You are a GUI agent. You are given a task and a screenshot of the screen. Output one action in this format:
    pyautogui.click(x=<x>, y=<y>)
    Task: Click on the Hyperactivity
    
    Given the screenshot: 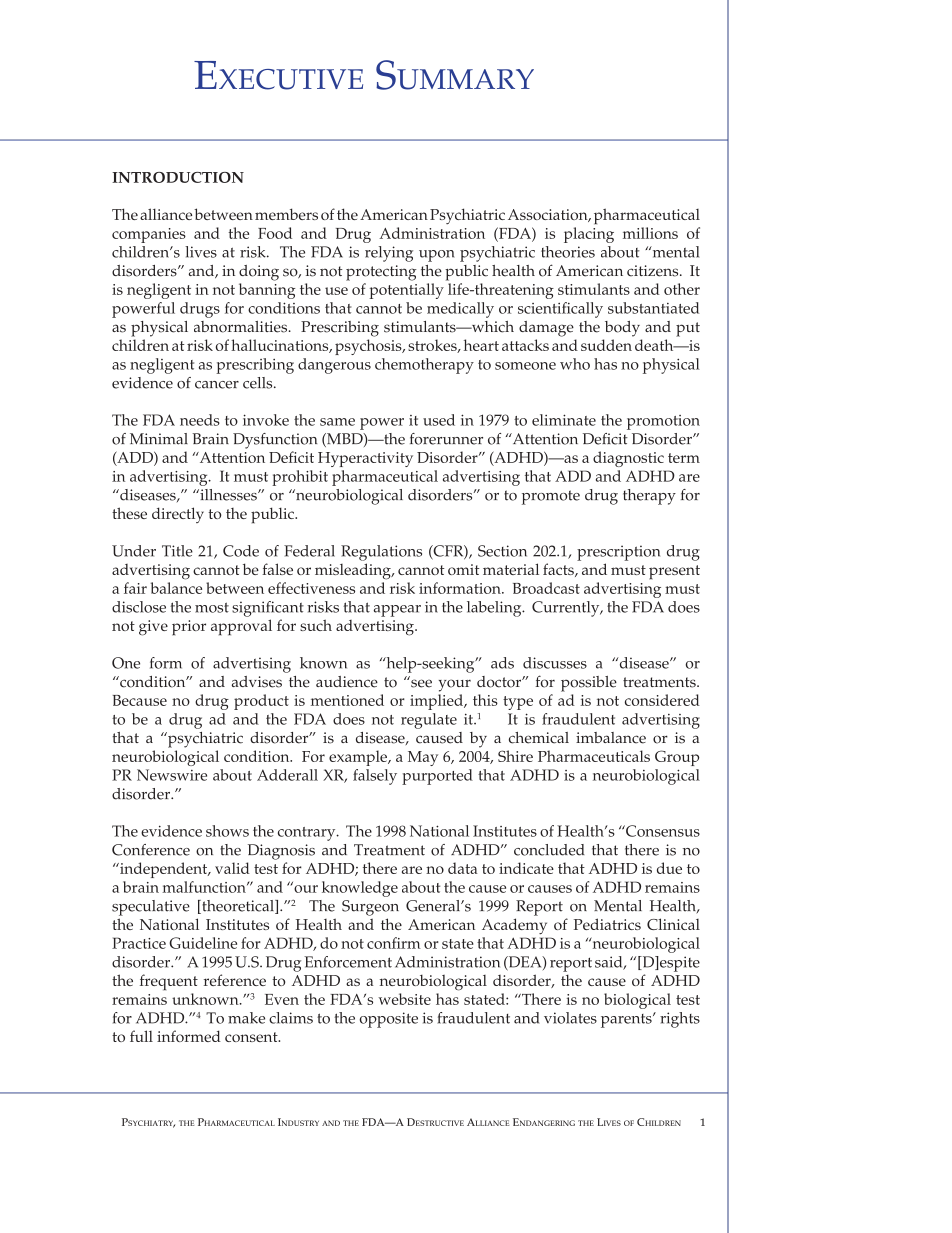 What is the action you would take?
    pyautogui.click(x=365, y=459)
